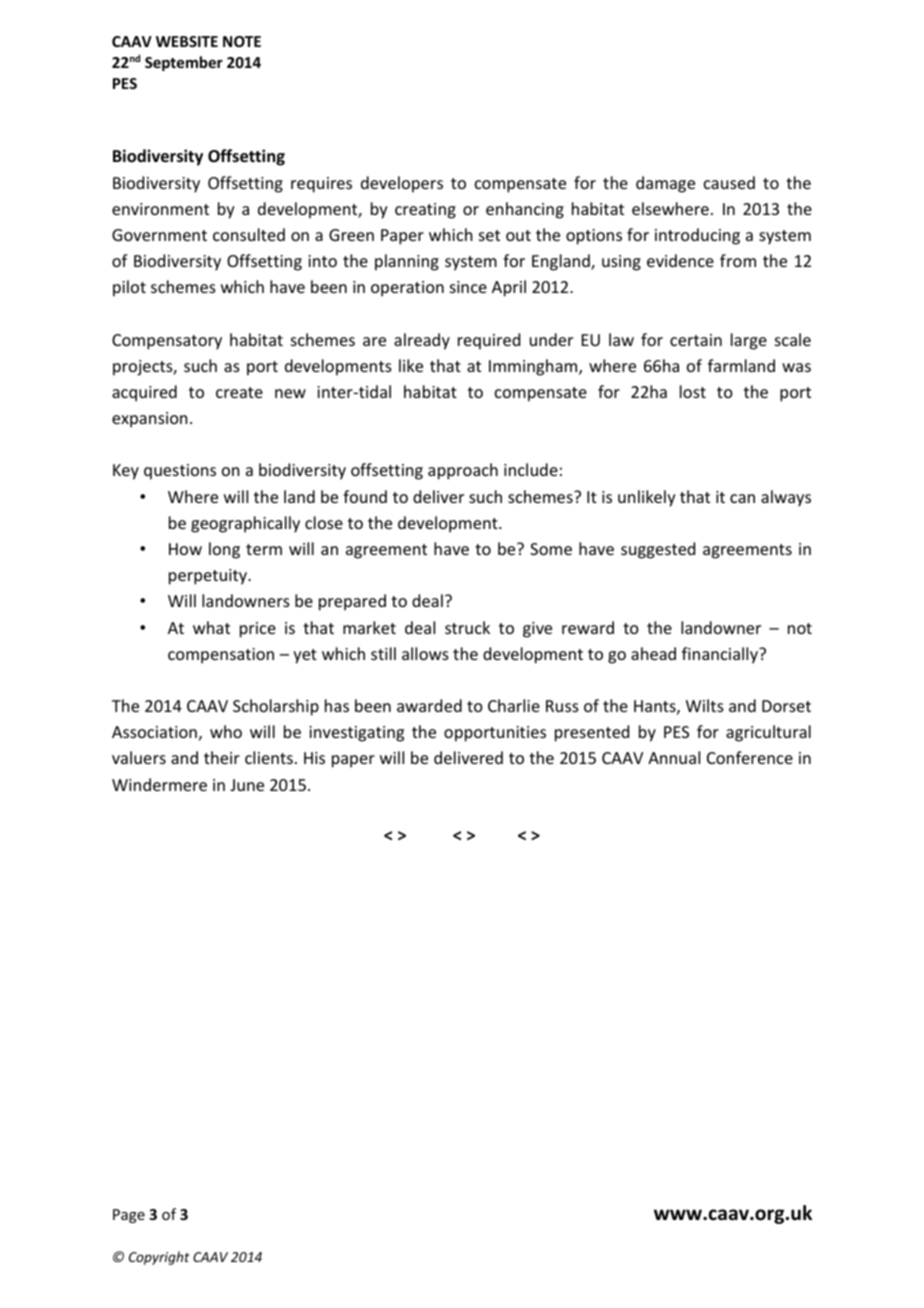 The height and width of the page is (1308, 924). What do you see at coordinates (463, 471) in the page?
I see `approach` at bounding box center [463, 471].
